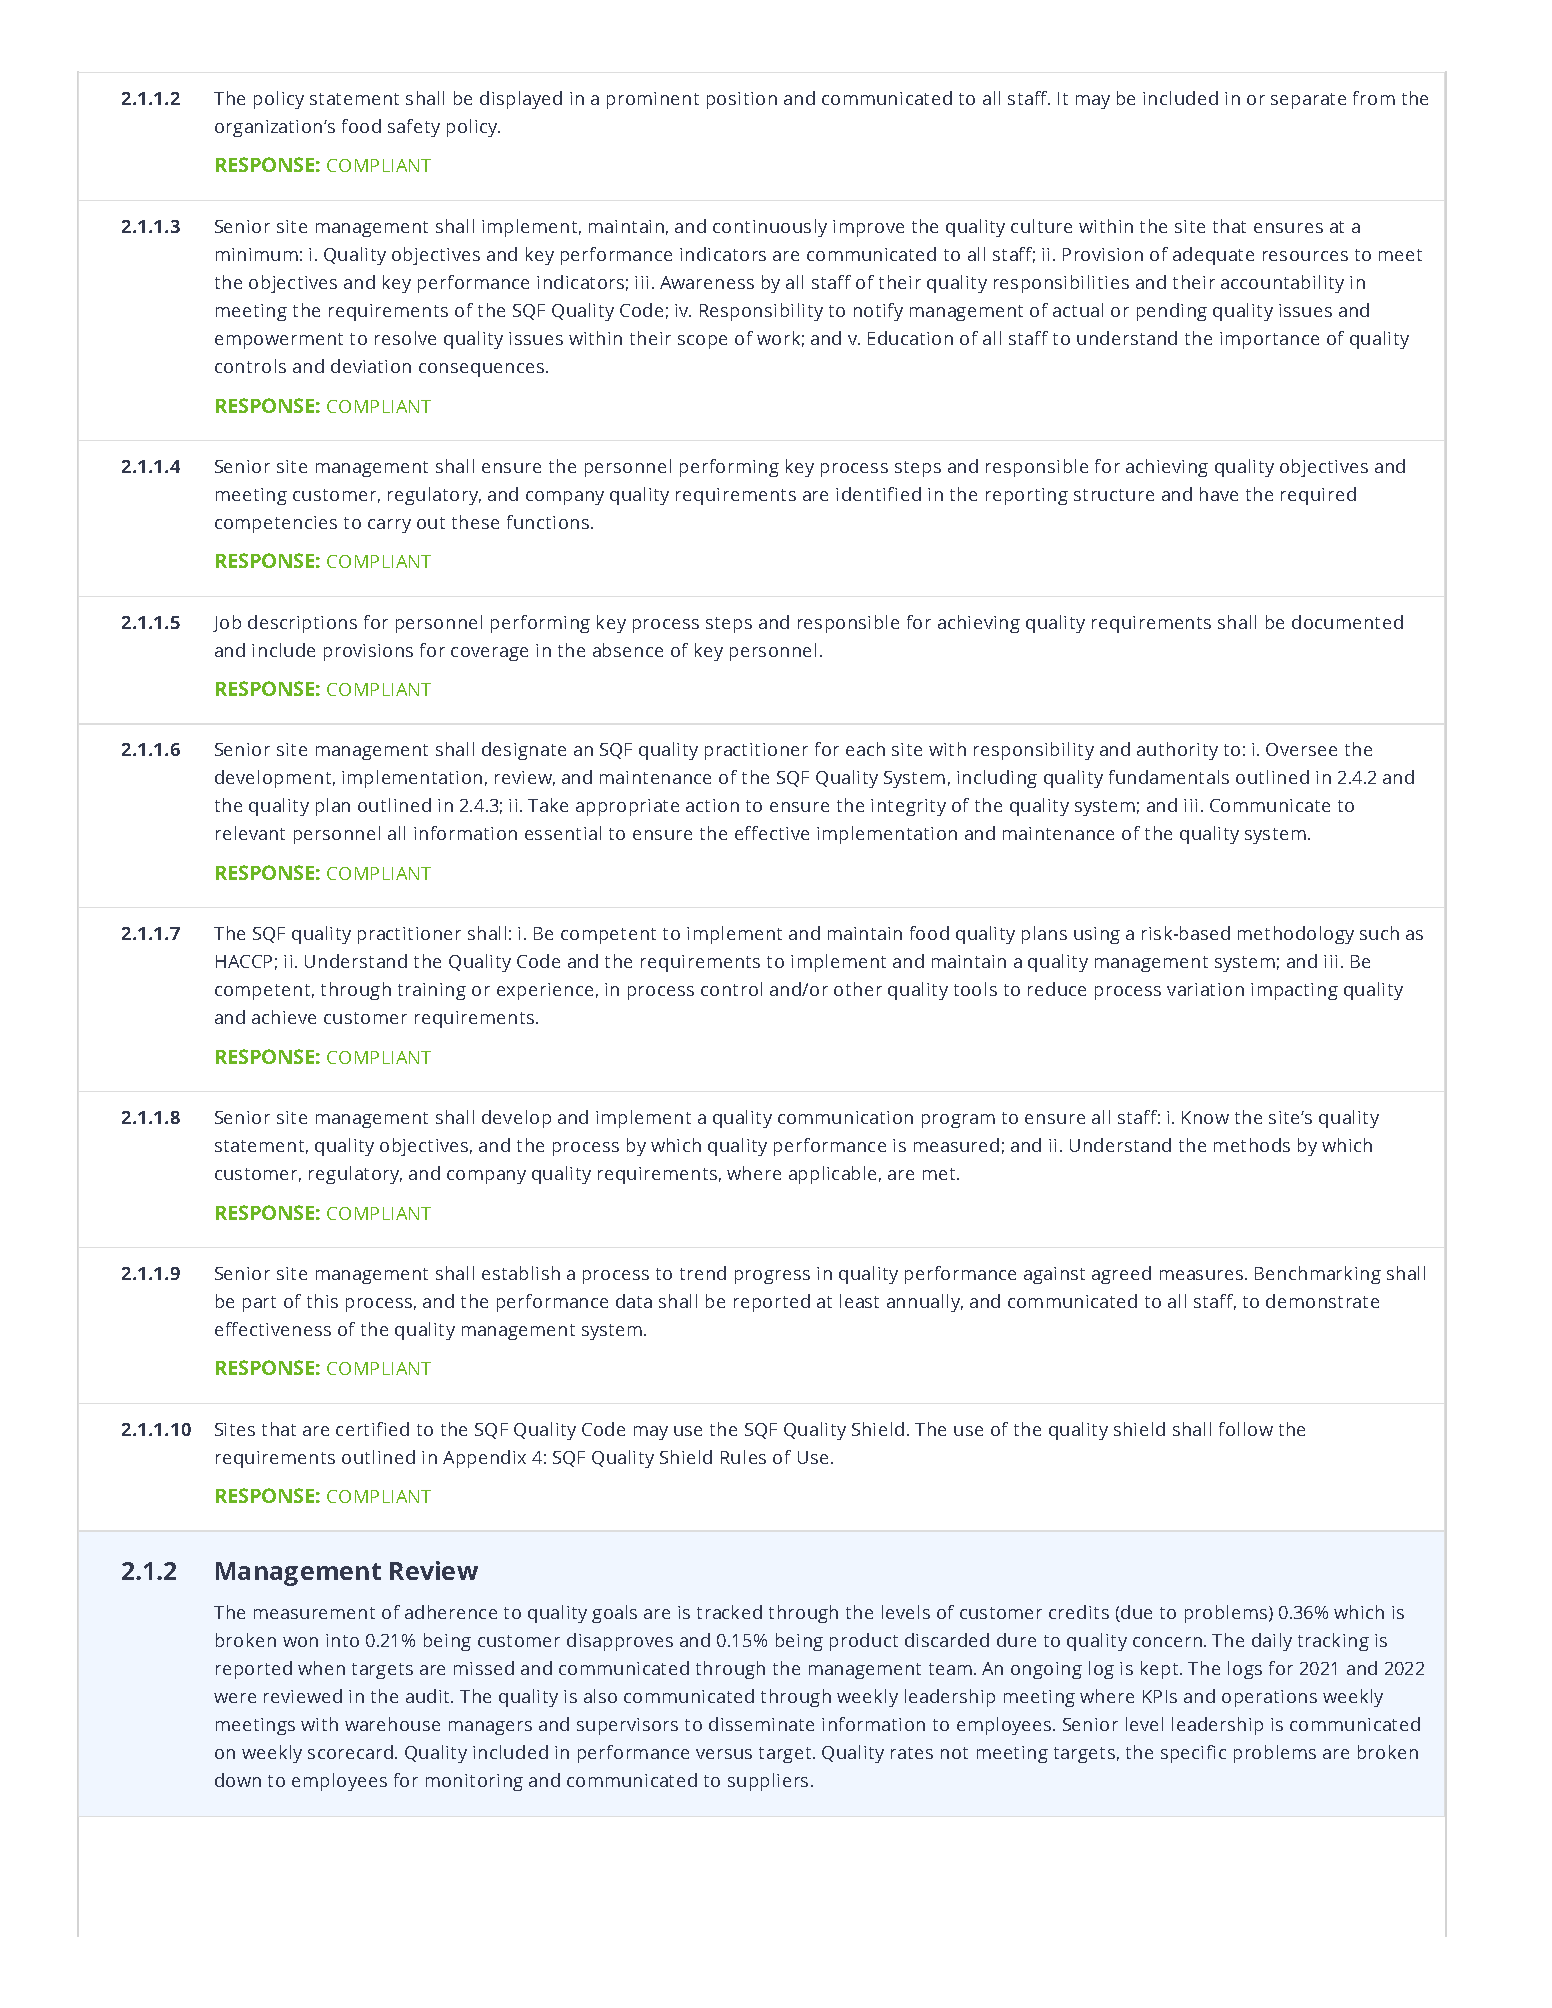  What do you see at coordinates (761, 1724) in the screenshot?
I see `disseminate` at bounding box center [761, 1724].
